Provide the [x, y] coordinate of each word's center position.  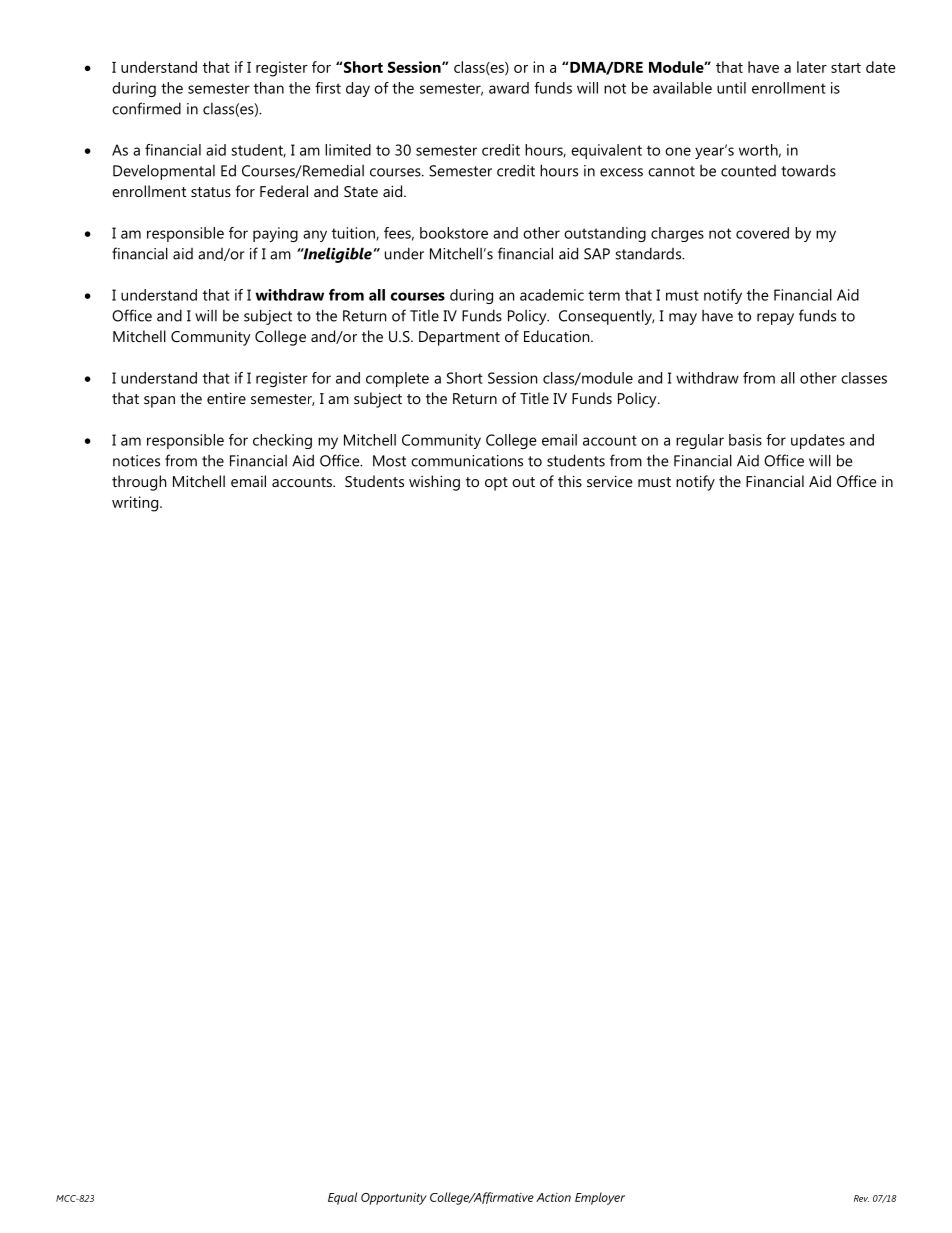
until [731, 88]
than [269, 88]
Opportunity [394, 1198]
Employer [600, 1198]
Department [459, 338]
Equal [342, 1198]
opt [496, 484]
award [509, 88]
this [570, 481]
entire [226, 398]
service [610, 481]
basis [745, 440]
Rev [861, 1198]
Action [553, 1197]
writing [135, 504]
